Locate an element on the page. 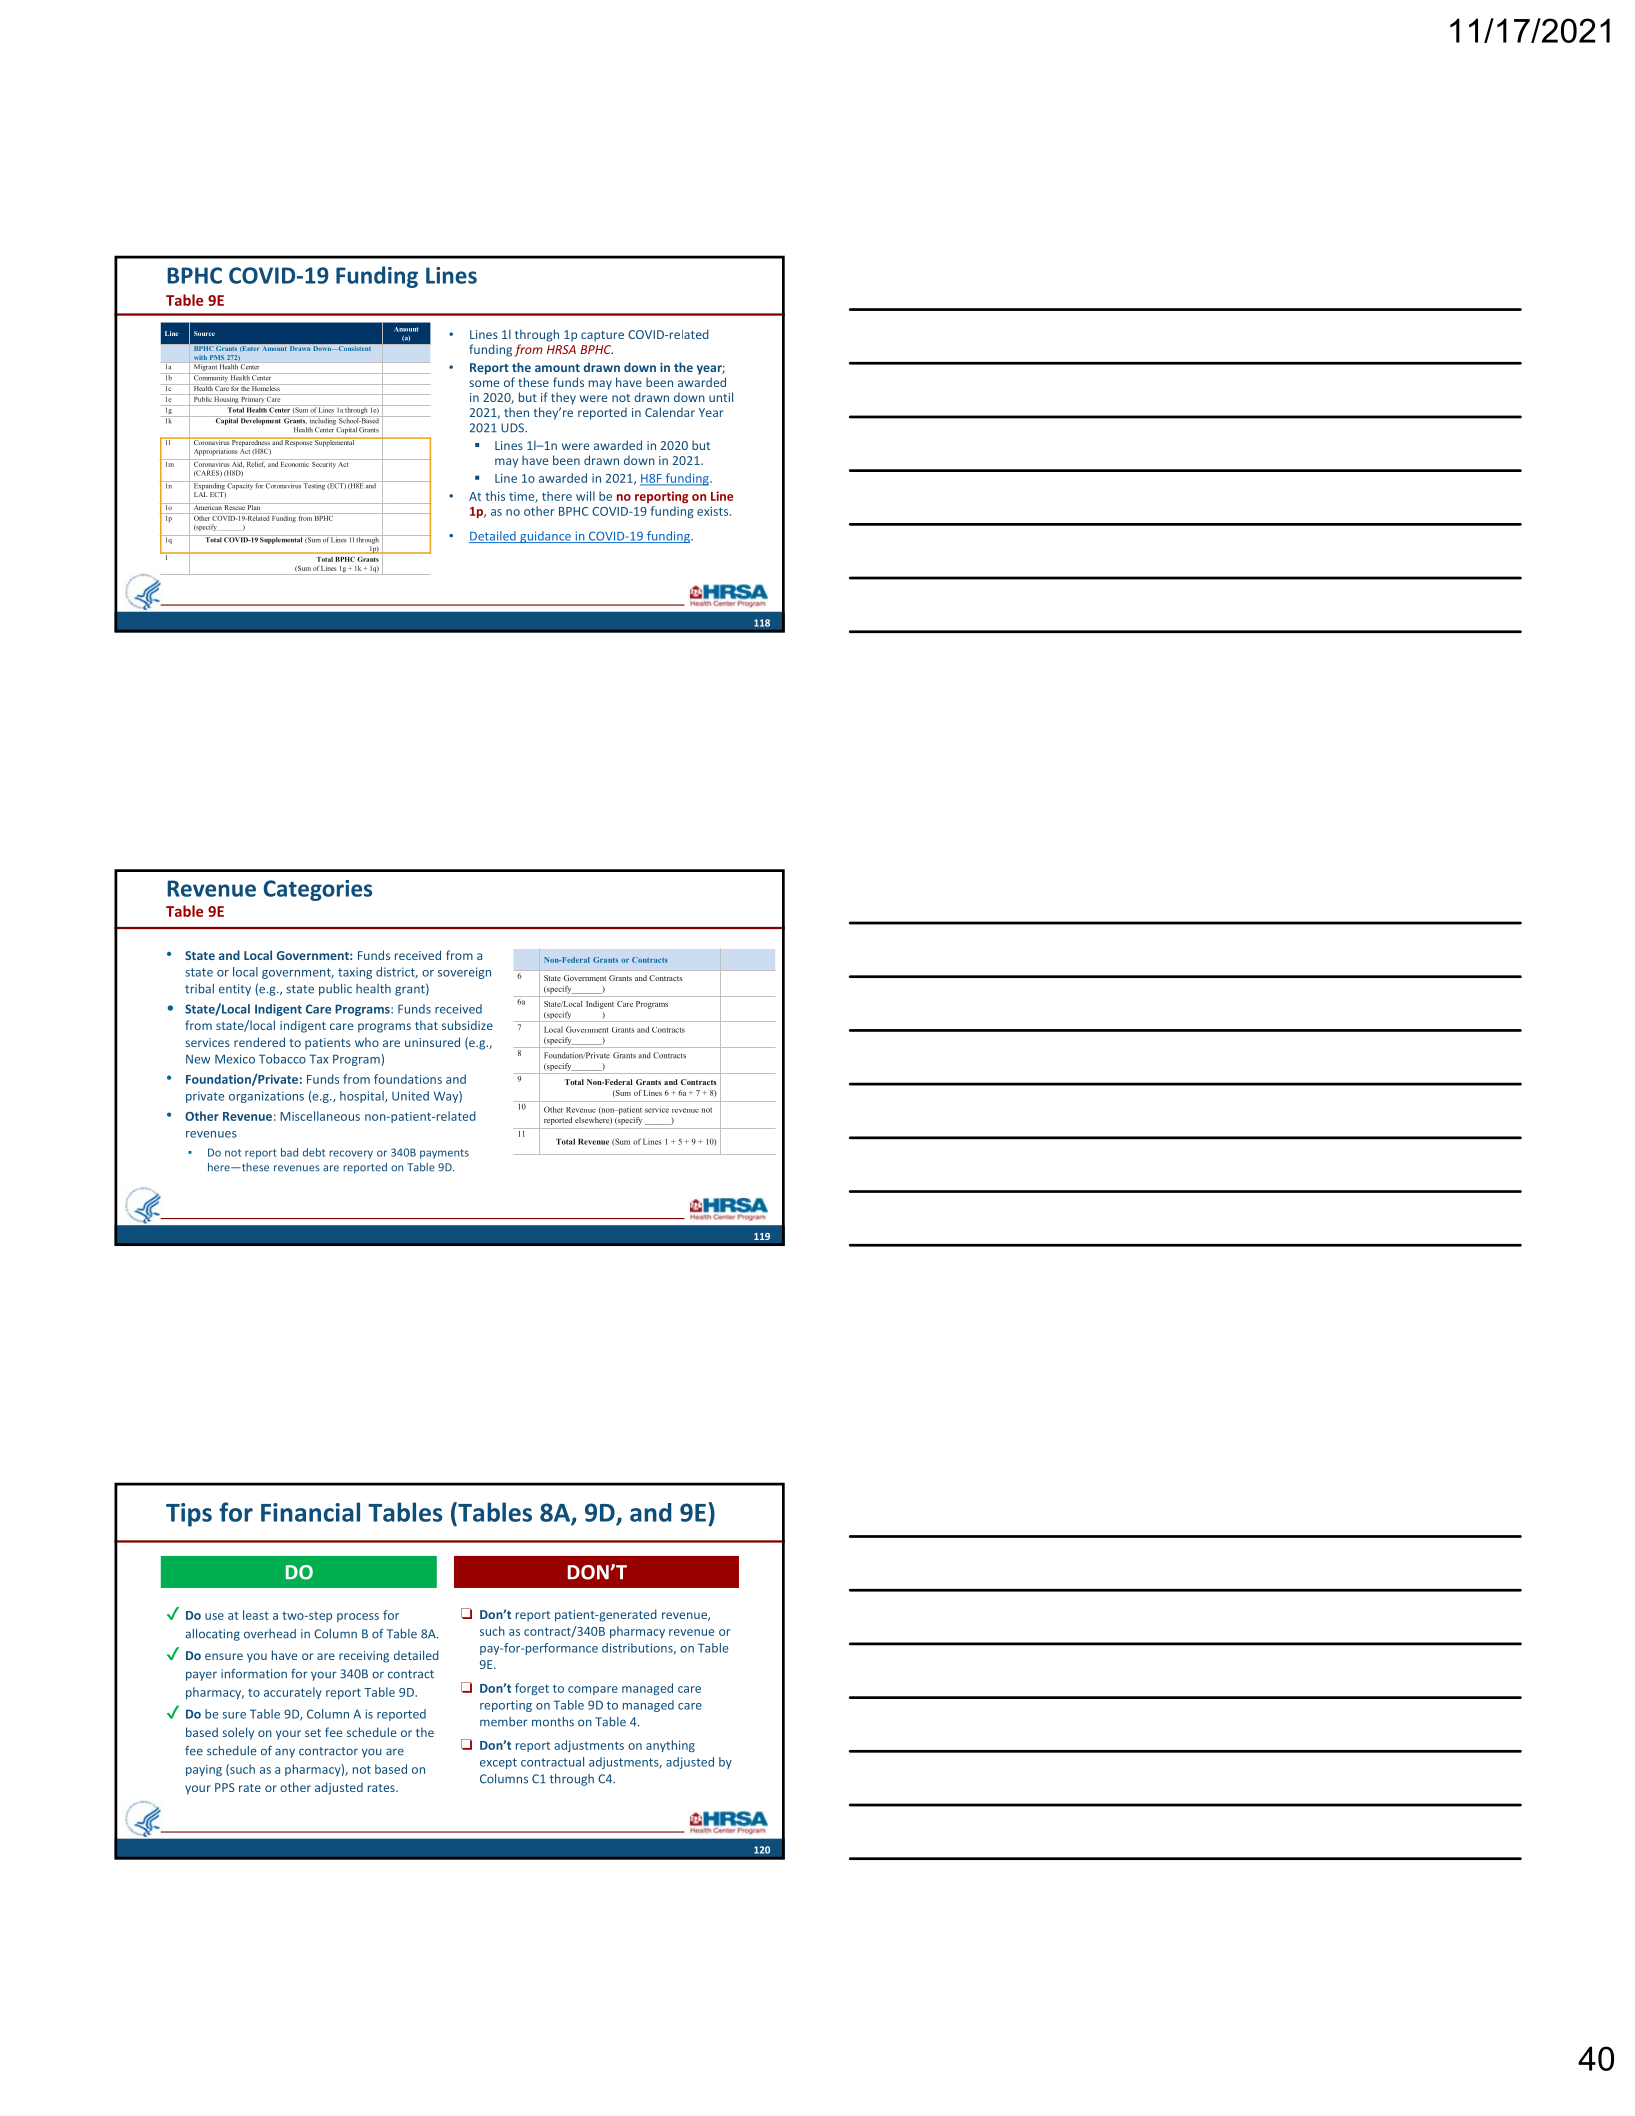  anything is located at coordinates (670, 1746).
